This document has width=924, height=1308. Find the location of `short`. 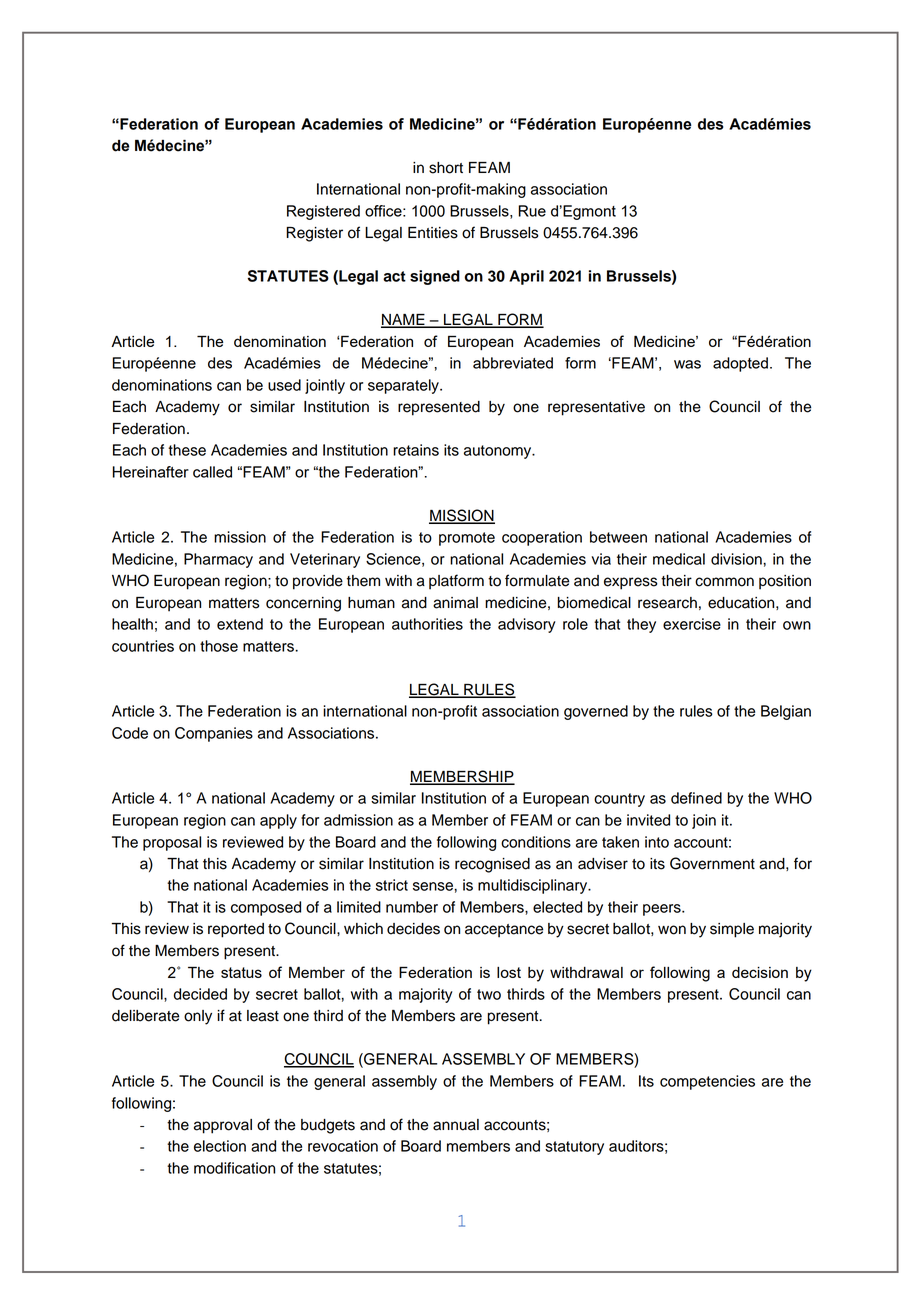

short is located at coordinates (446, 168).
